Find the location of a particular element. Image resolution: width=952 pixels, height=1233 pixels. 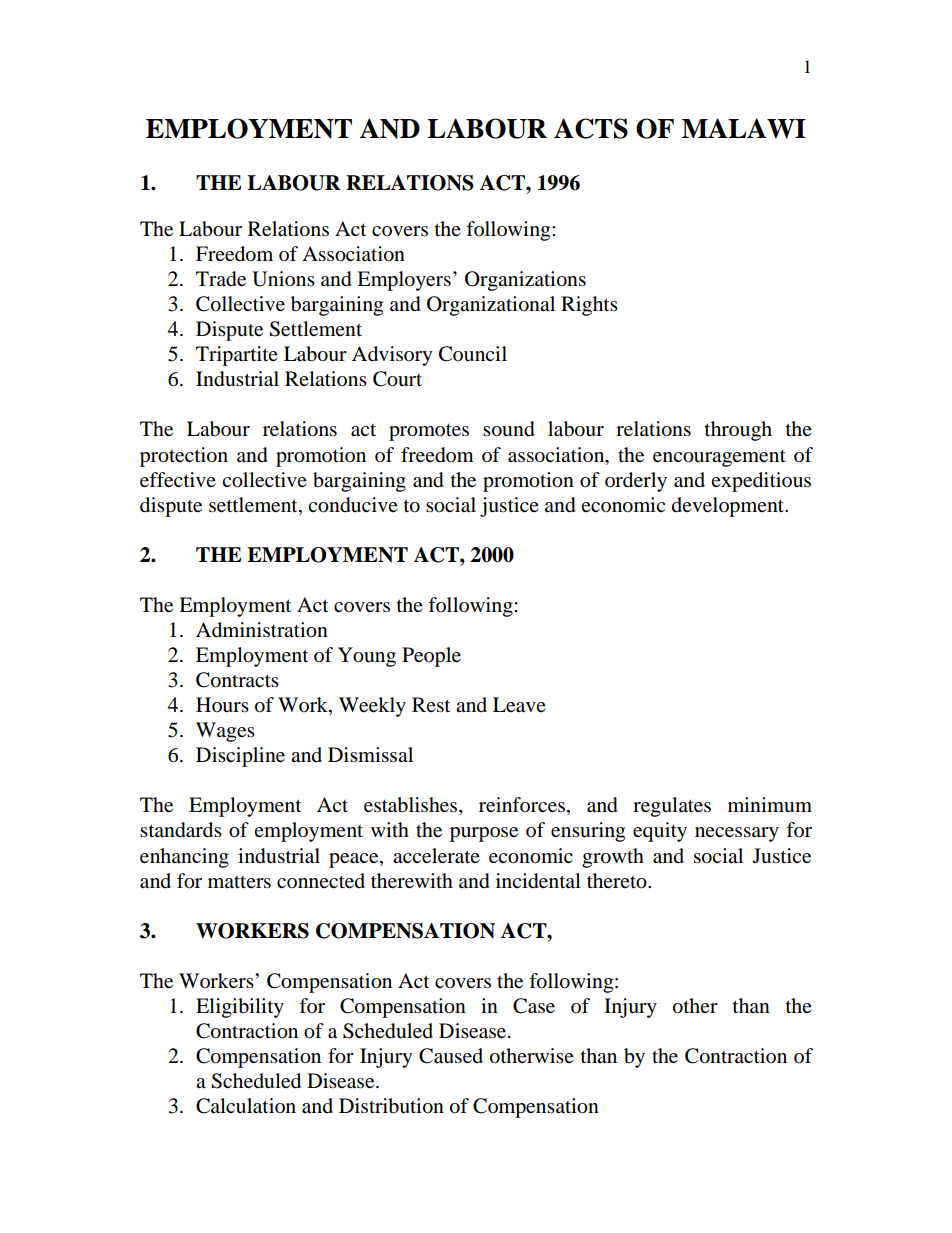

through is located at coordinates (738, 431).
